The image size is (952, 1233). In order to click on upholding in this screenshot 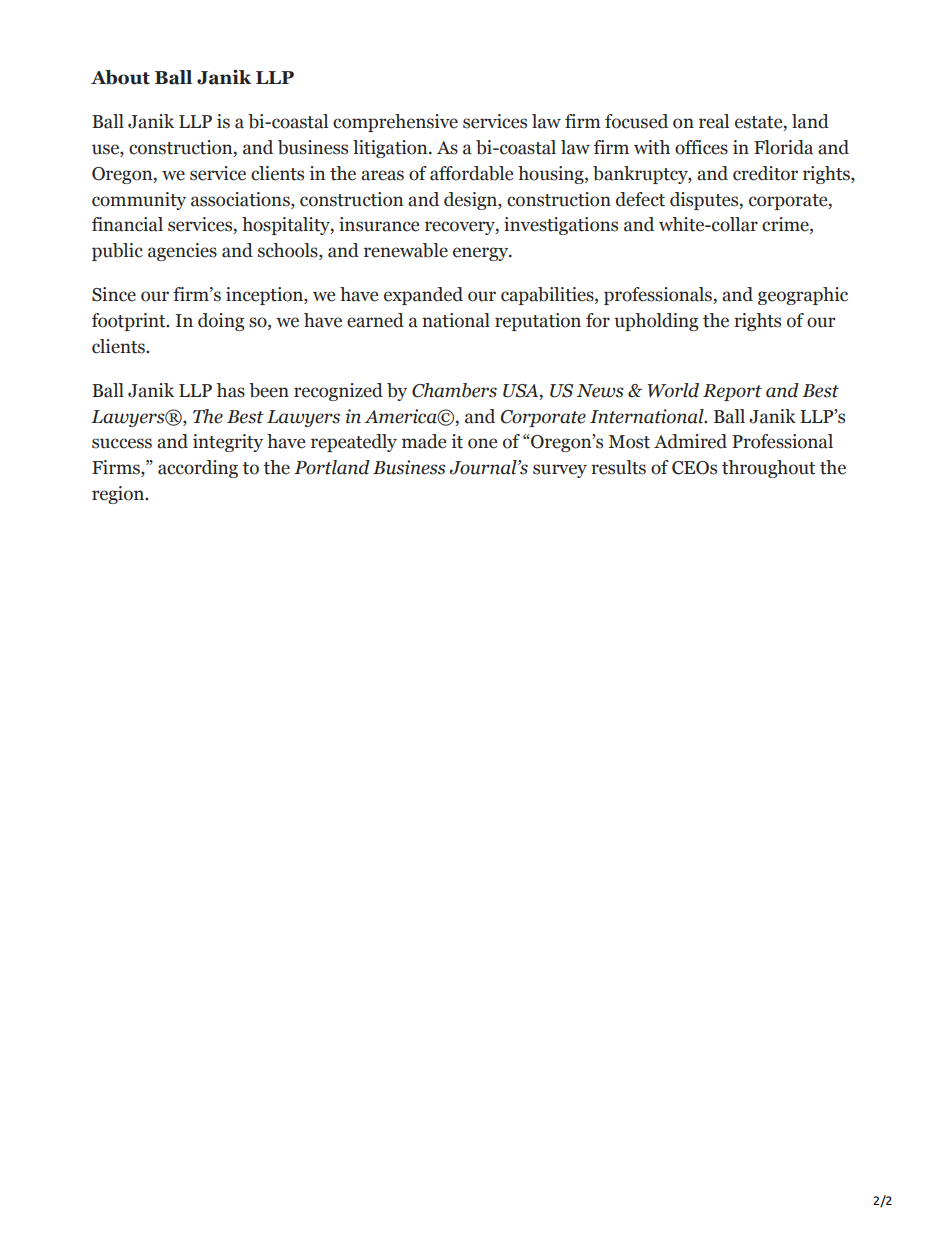, I will do `click(656, 322)`.
